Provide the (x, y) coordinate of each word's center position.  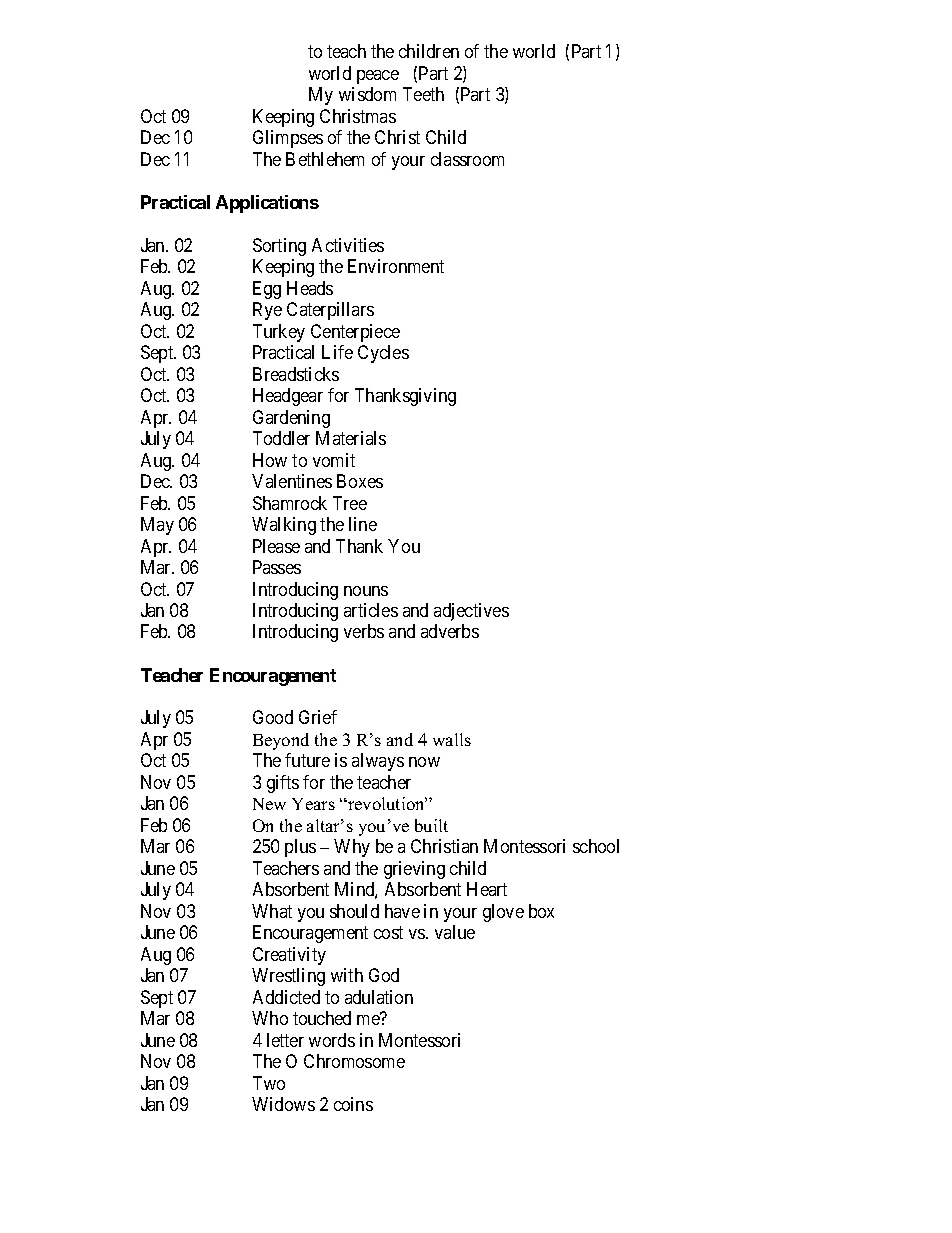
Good (273, 717)
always (378, 762)
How (270, 460)
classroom (467, 159)
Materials (351, 438)
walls (452, 739)
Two (269, 1083)
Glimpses (288, 139)
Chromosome (354, 1061)
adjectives (471, 612)
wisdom (367, 94)
